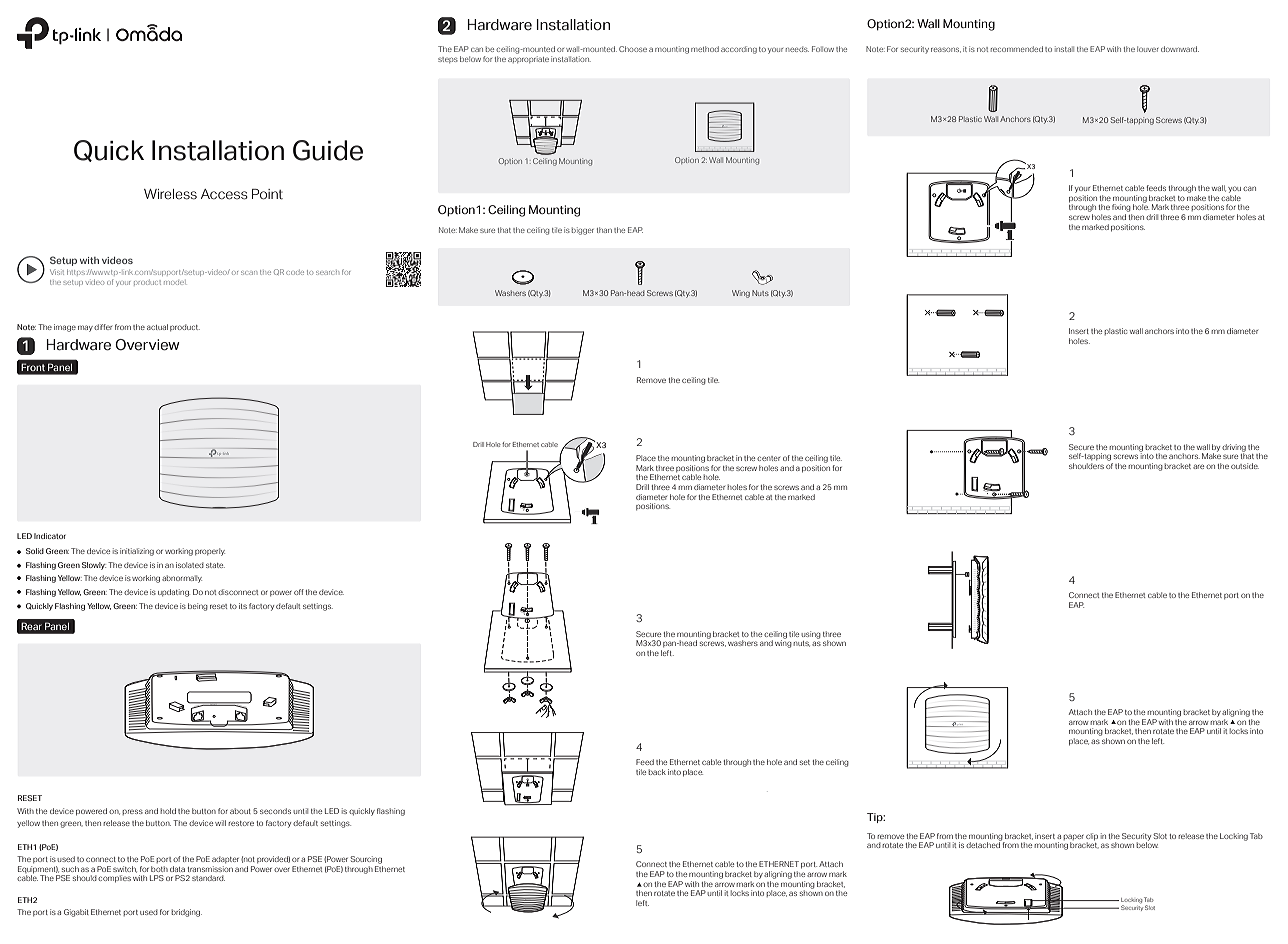 The height and width of the document is (944, 1288). I want to click on Guide, so click(328, 150).
